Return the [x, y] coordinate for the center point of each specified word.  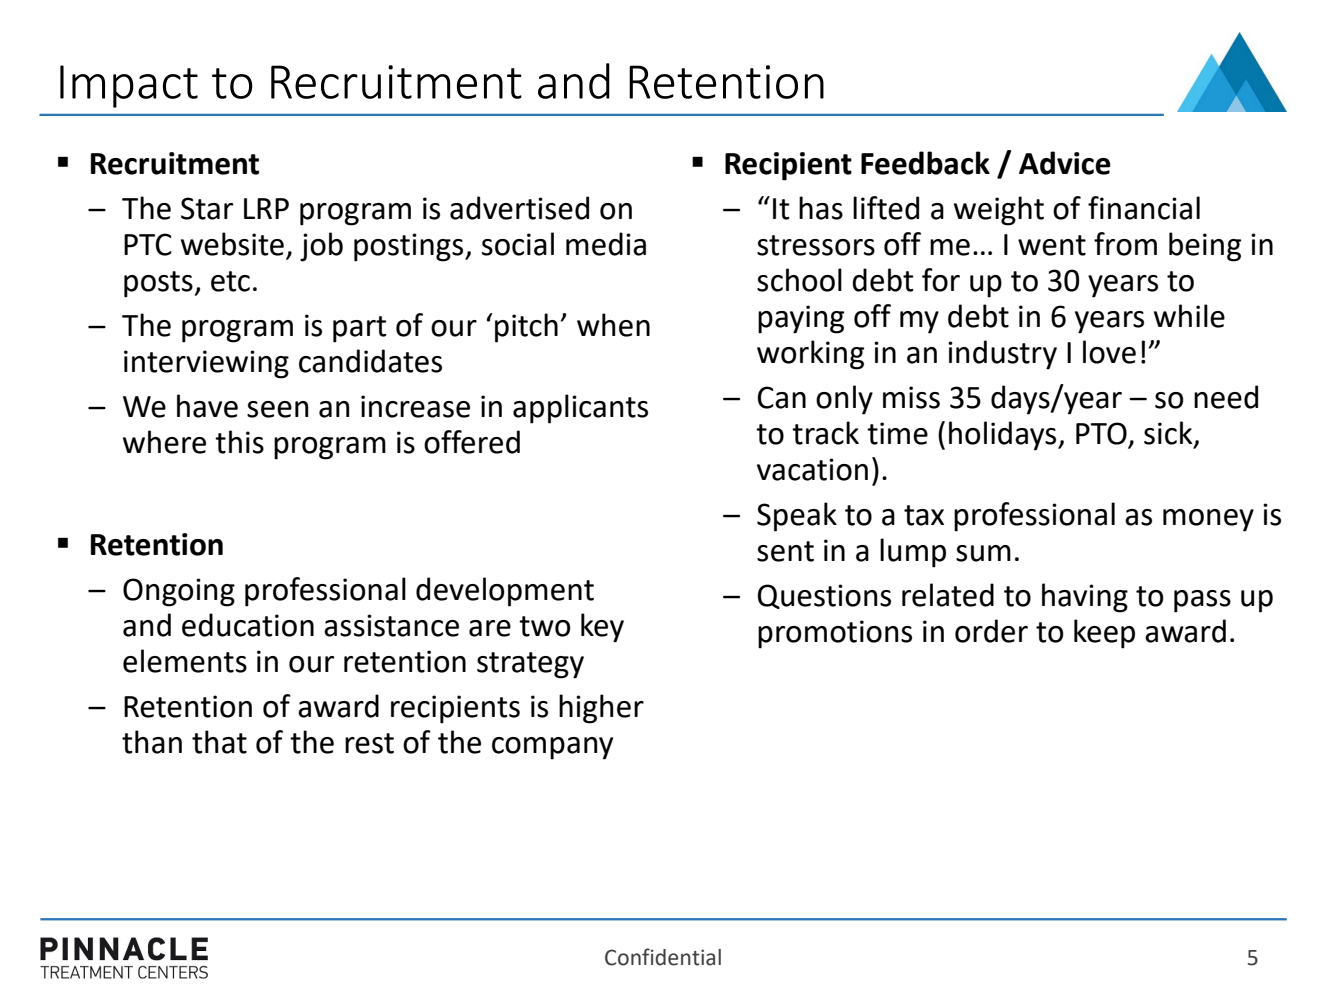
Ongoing [179, 592]
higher [601, 709]
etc [230, 281]
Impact [129, 86]
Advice [1065, 163]
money [1208, 520]
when [613, 325]
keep [1104, 634]
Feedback [925, 163]
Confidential [663, 957]
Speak [797, 517]
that [219, 742]
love [1109, 352]
